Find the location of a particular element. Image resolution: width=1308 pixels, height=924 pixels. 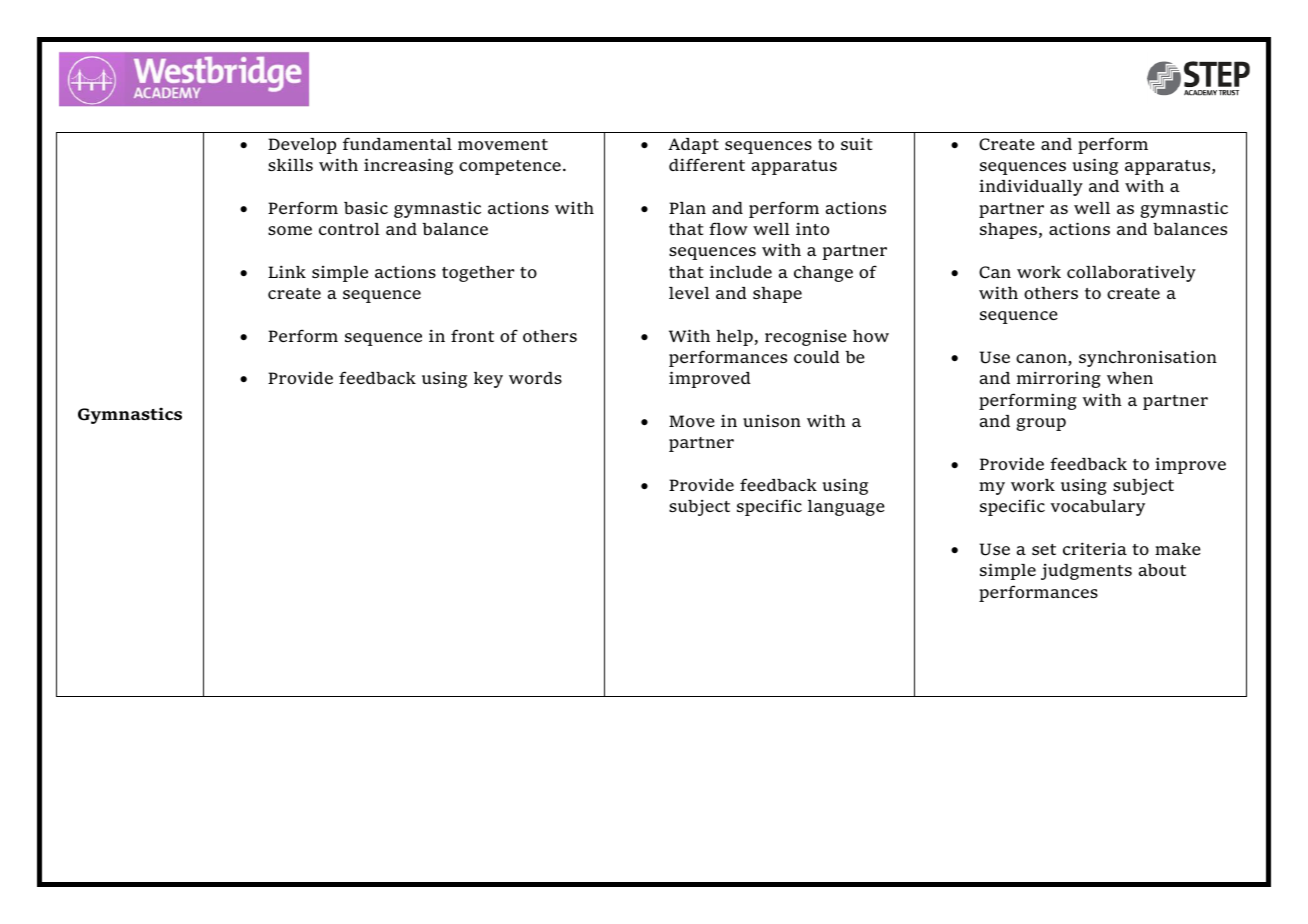

collaboratively is located at coordinates (1131, 274).
